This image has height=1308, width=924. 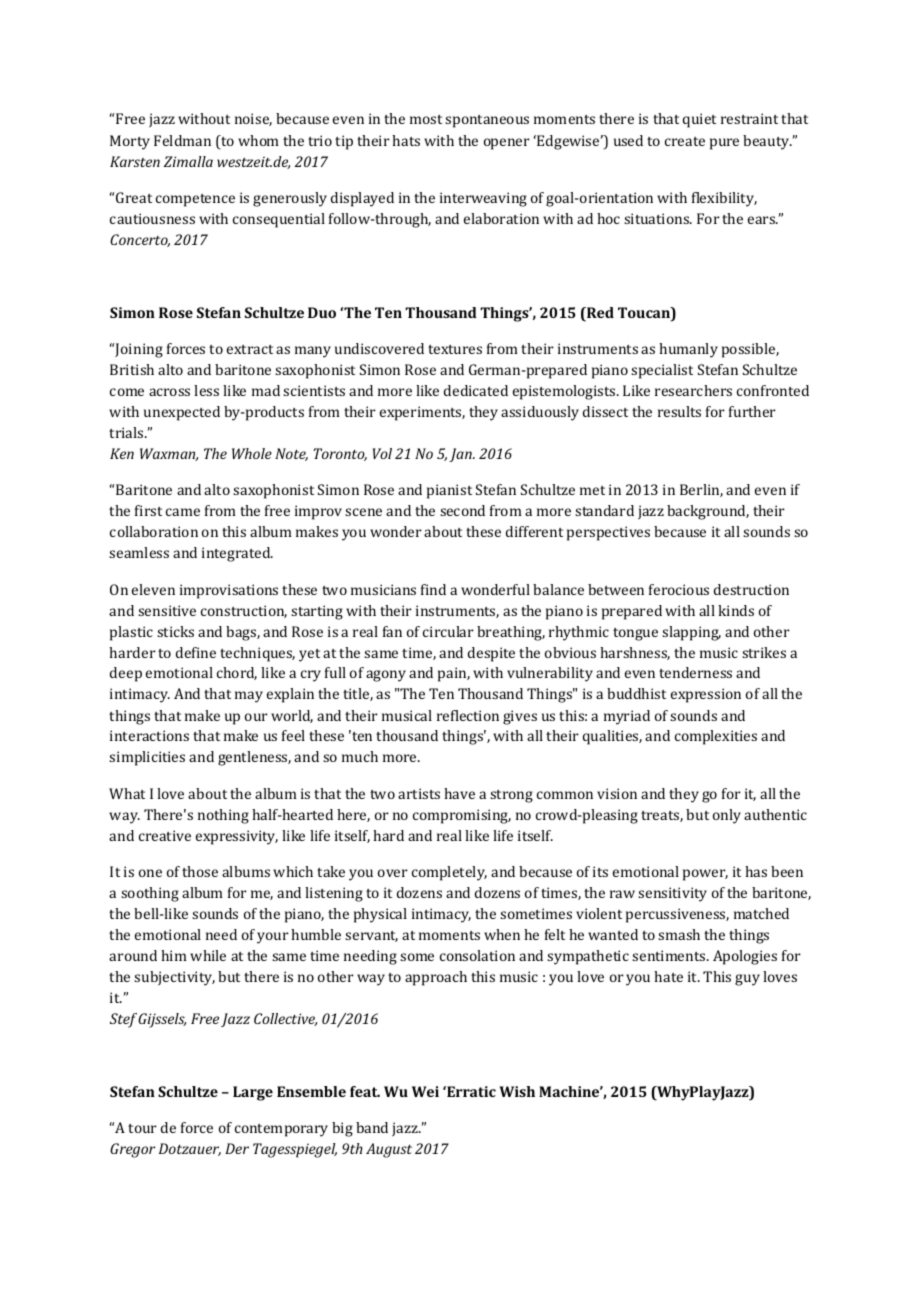 What do you see at coordinates (425, 1091) in the image?
I see `Wei` at bounding box center [425, 1091].
